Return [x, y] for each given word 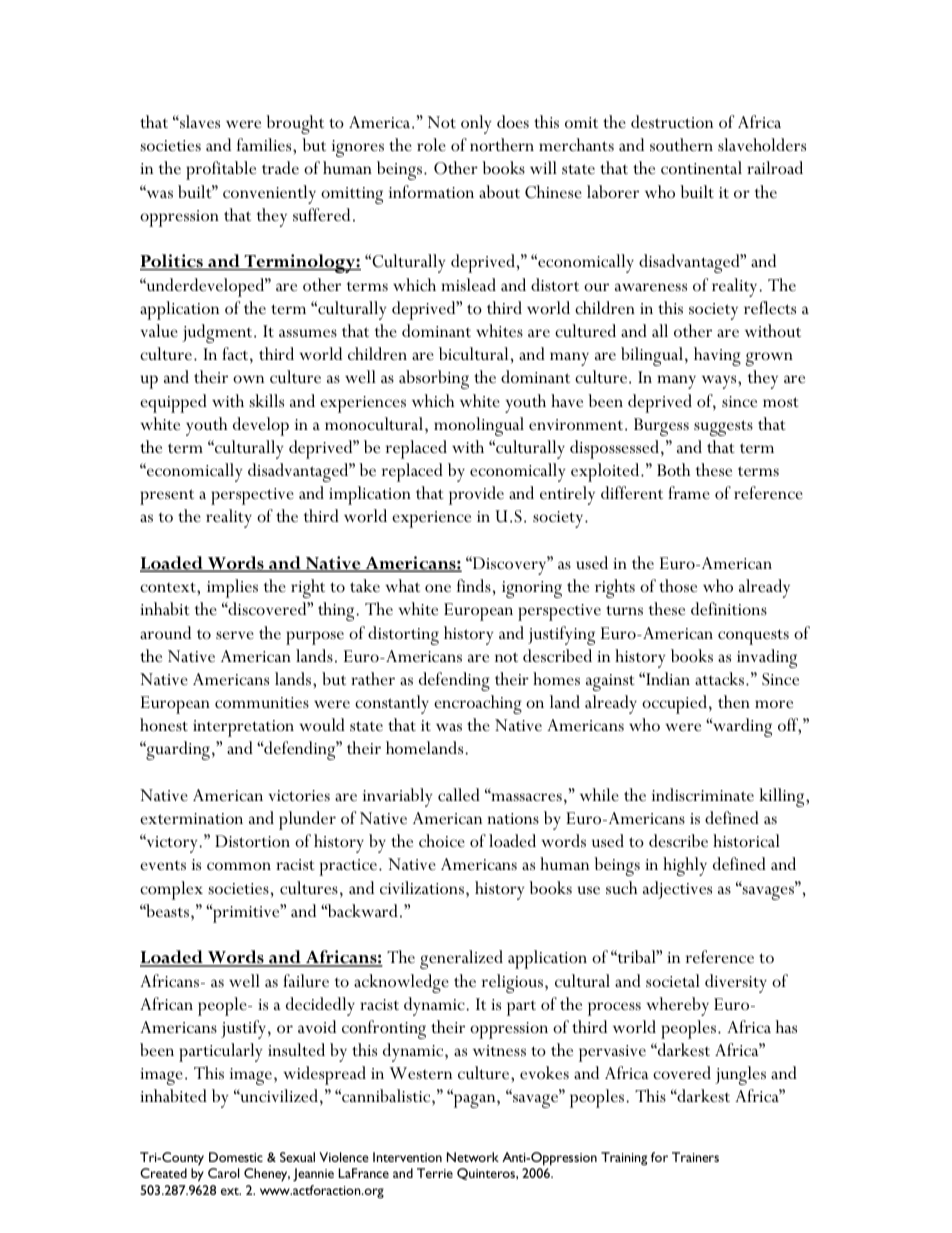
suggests [723, 428]
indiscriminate [703, 794]
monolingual [479, 426]
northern [502, 145]
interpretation [243, 728]
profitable [221, 170]
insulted [296, 1050]
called [459, 794]
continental [701, 168]
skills [266, 400]
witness [499, 1050]
